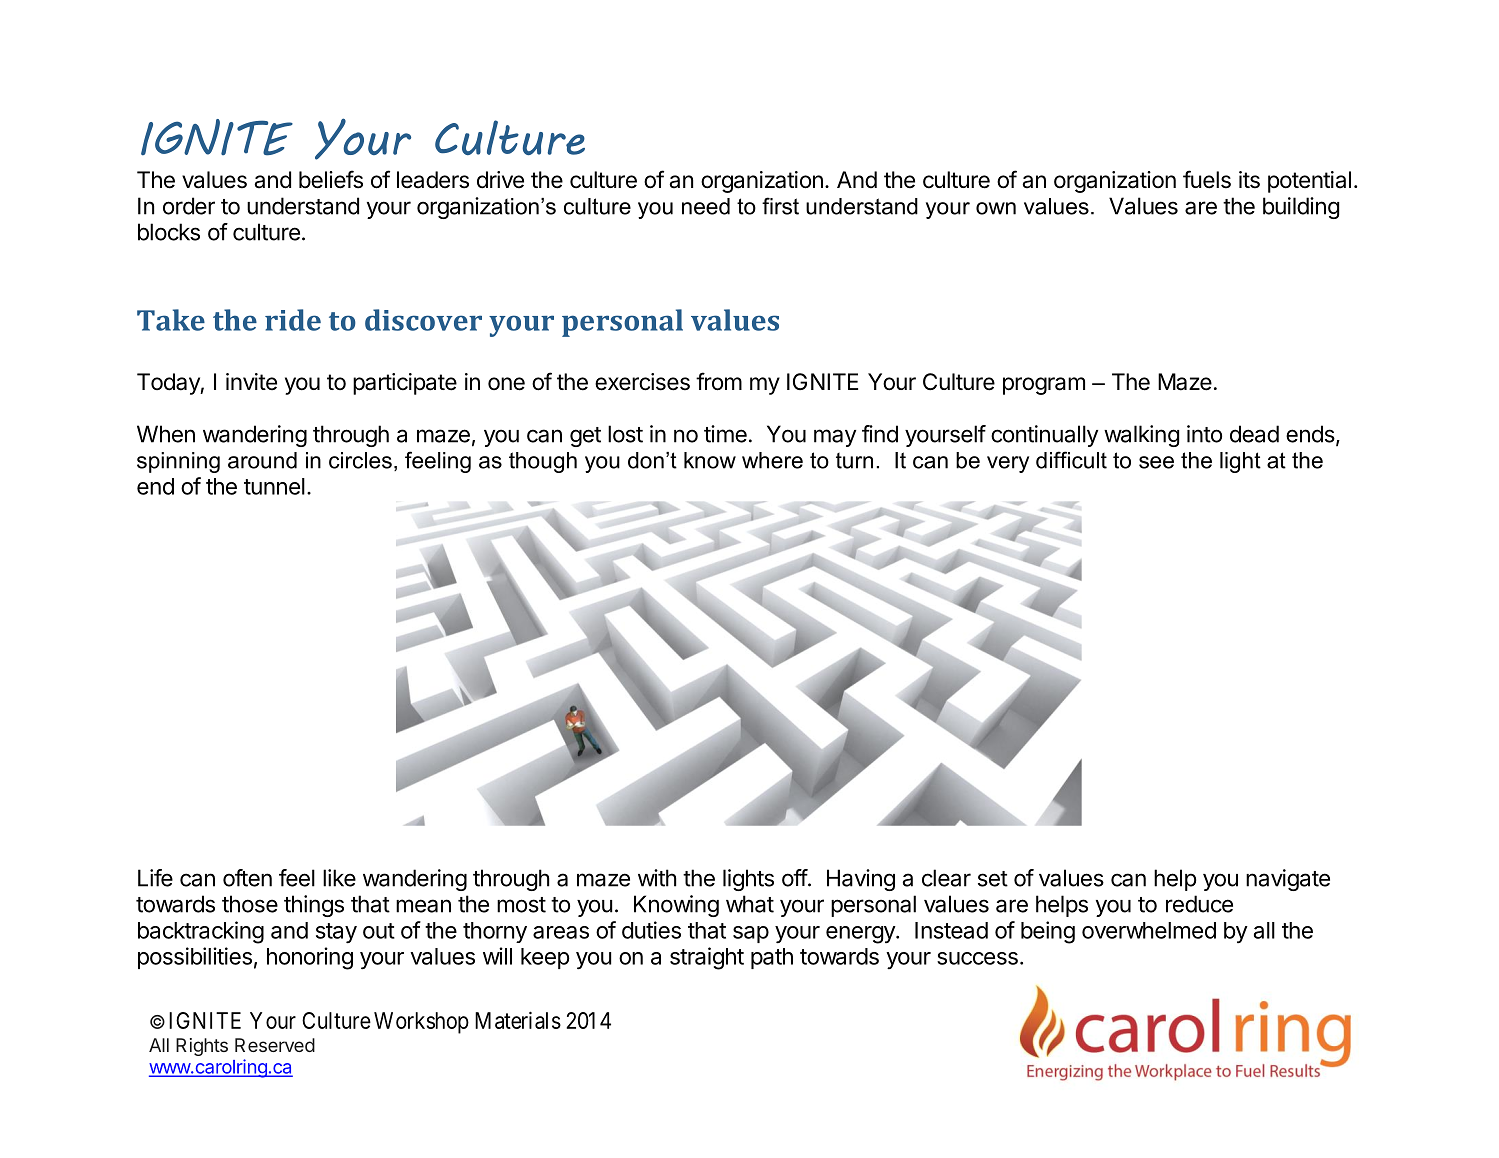  Describe the element at coordinates (795, 878) in the screenshot. I see `off` at that location.
